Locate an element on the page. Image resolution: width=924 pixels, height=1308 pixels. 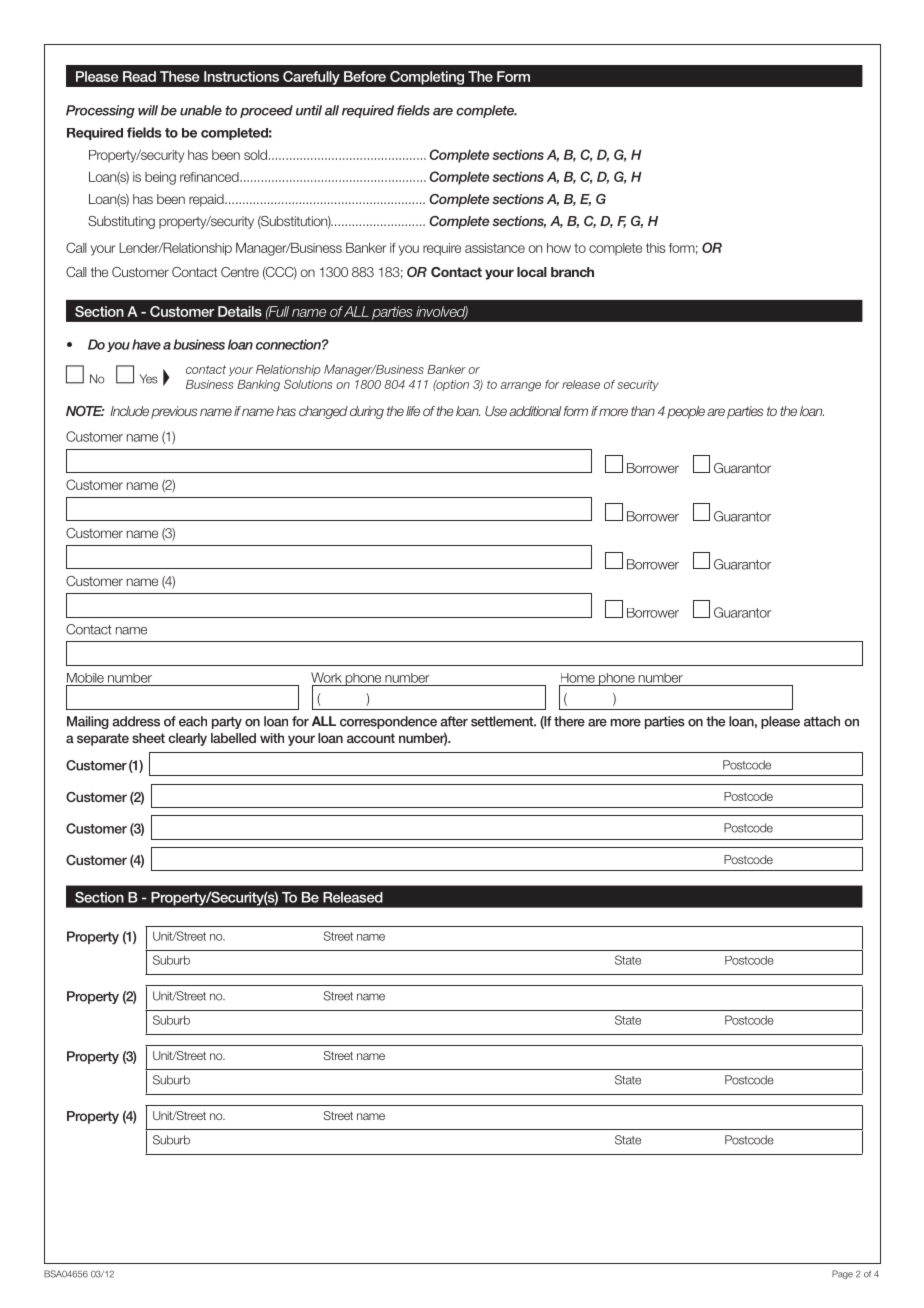
Before is located at coordinates (365, 76).
